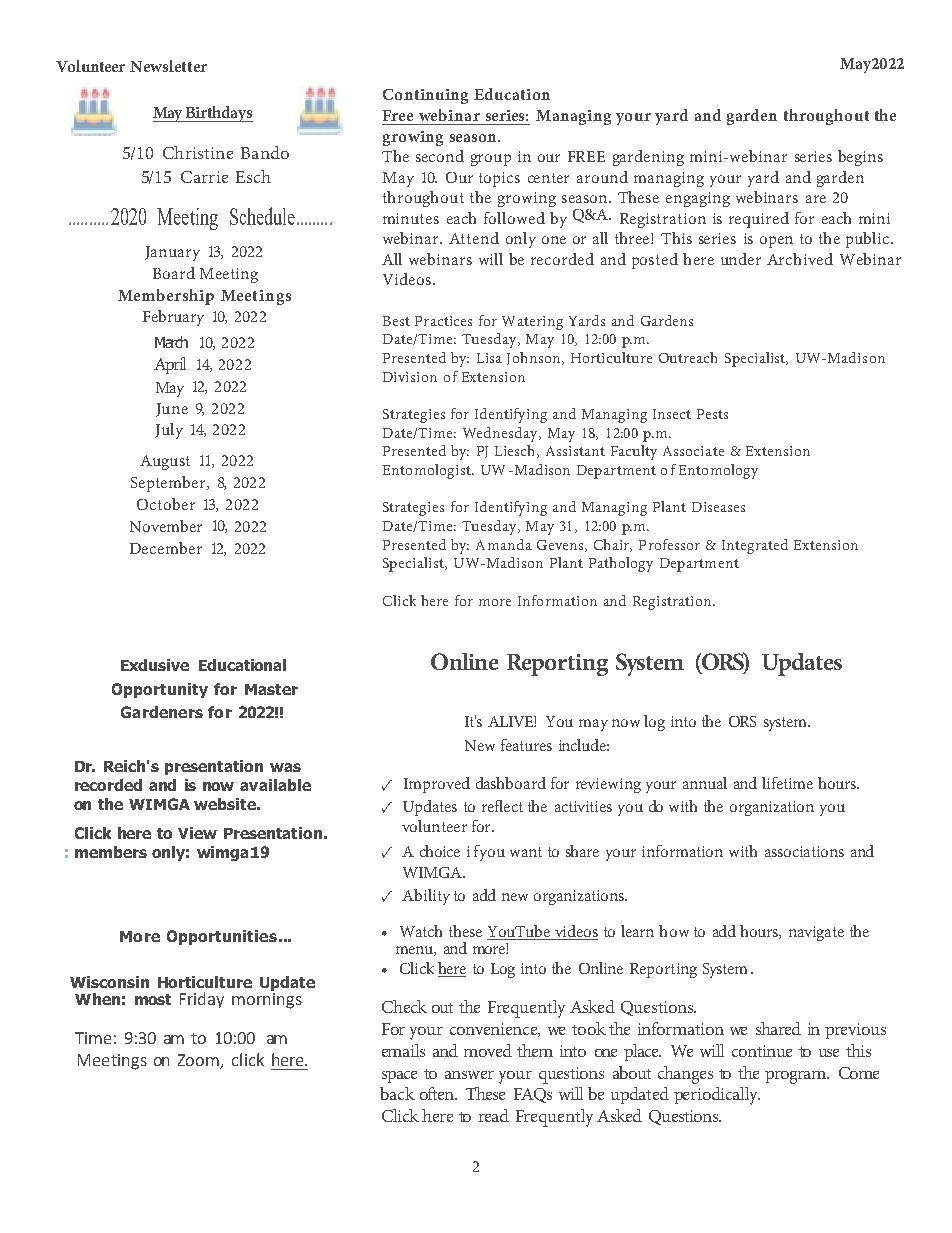 This screenshot has height=1233, width=952. I want to click on program, so click(797, 1077).
